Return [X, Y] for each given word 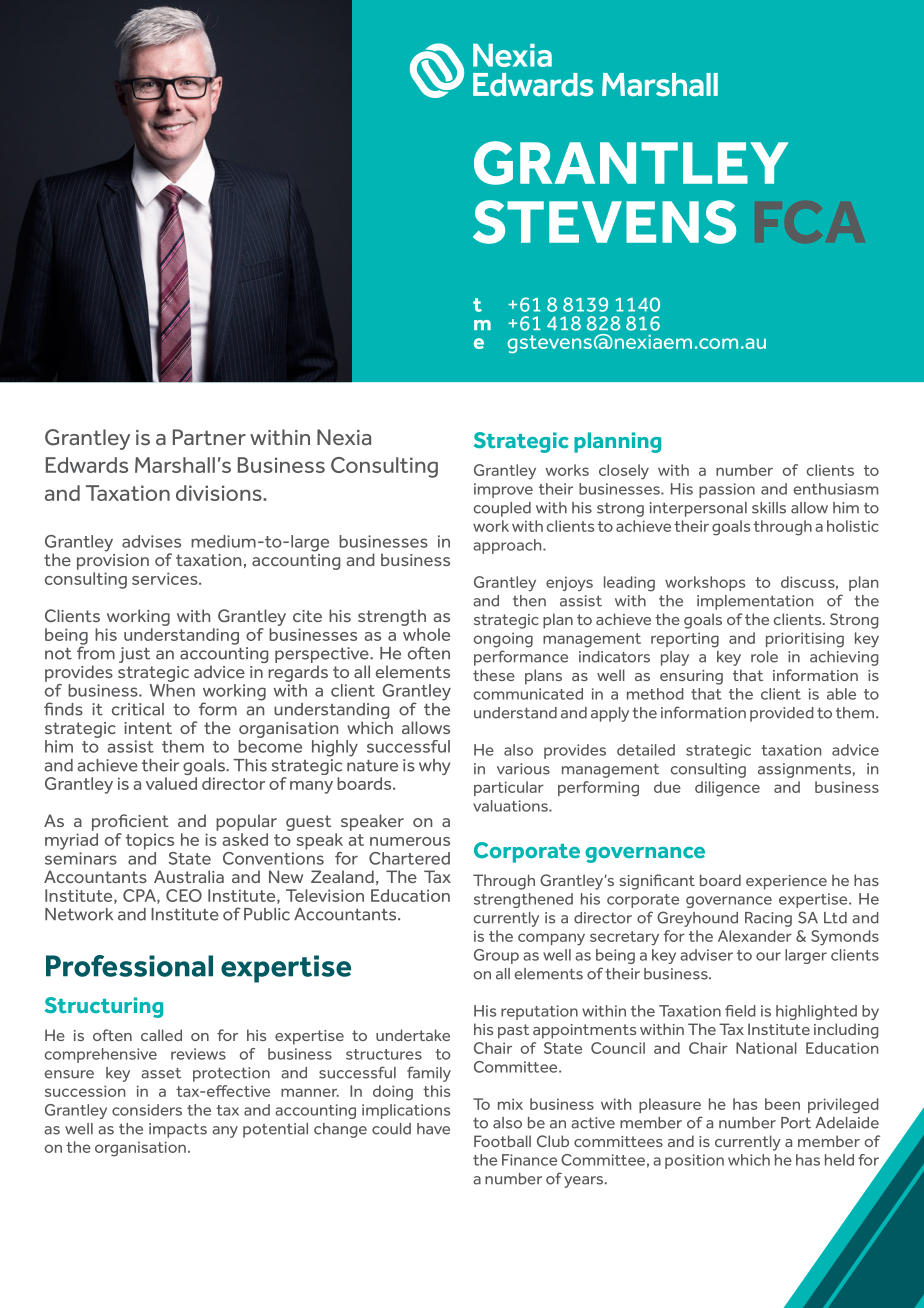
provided [782, 714]
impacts [178, 1130]
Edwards [87, 465]
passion [727, 490]
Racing [768, 919]
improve [503, 490]
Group [496, 956]
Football [502, 1141]
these [494, 675]
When [172, 690]
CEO [184, 895]
